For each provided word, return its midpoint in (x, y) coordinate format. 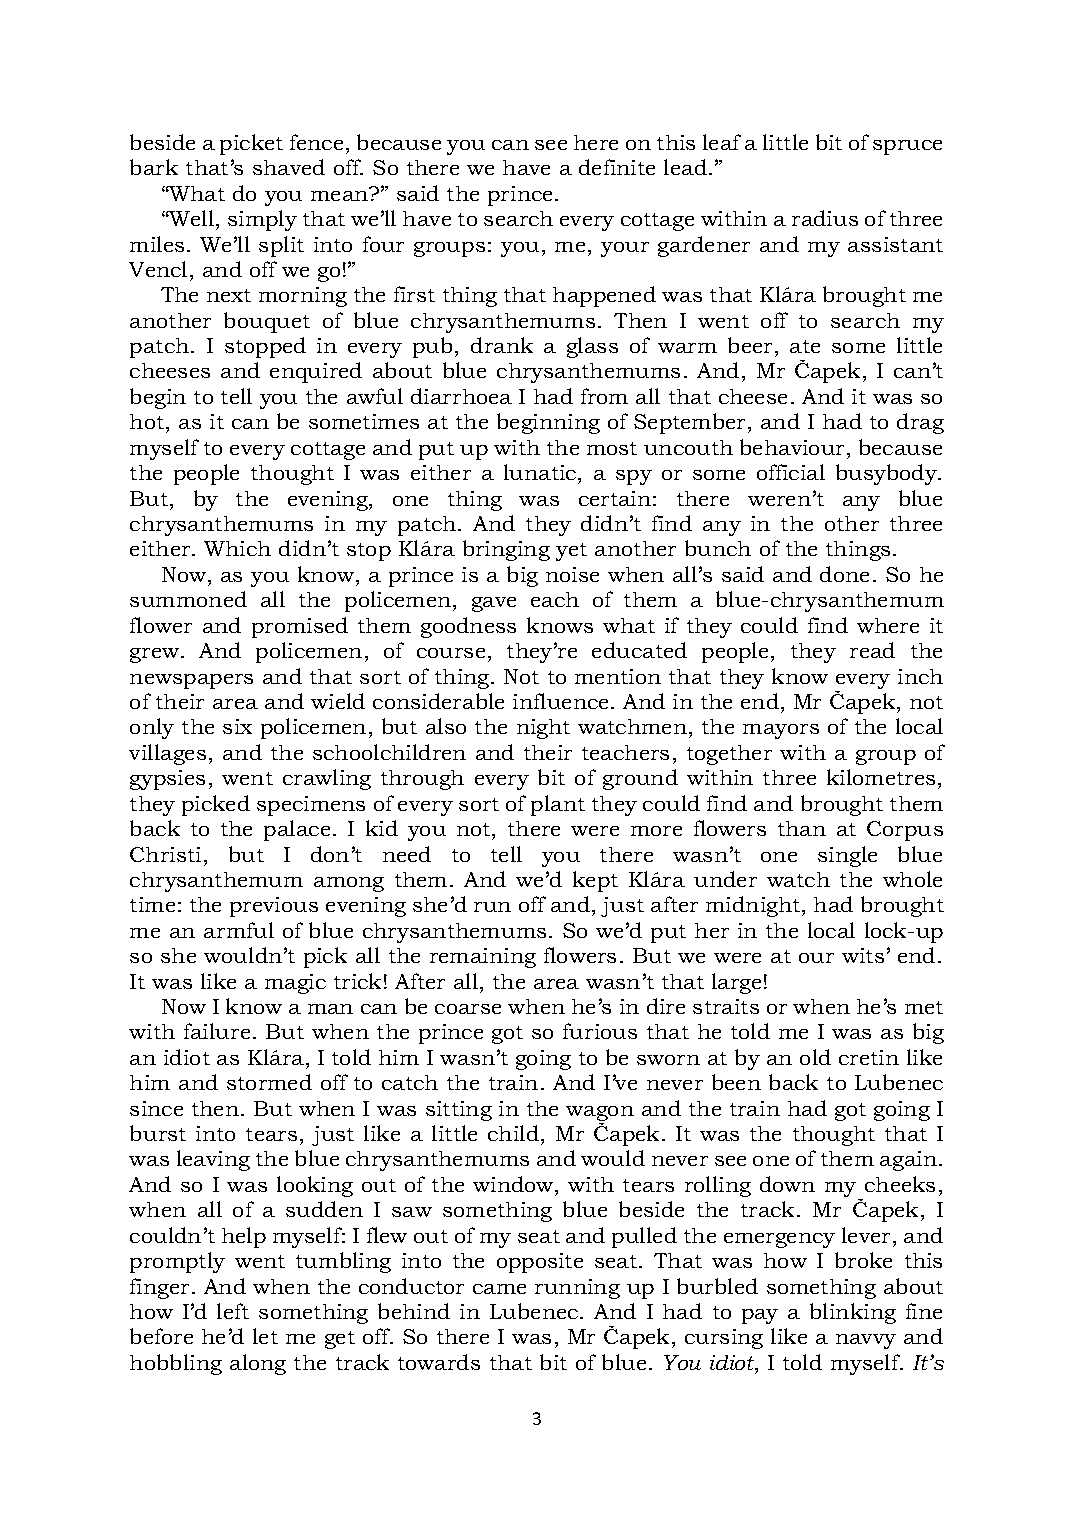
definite (617, 167)
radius (825, 218)
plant (558, 805)
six (237, 726)
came (499, 1289)
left (233, 1311)
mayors (781, 731)
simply (262, 220)
